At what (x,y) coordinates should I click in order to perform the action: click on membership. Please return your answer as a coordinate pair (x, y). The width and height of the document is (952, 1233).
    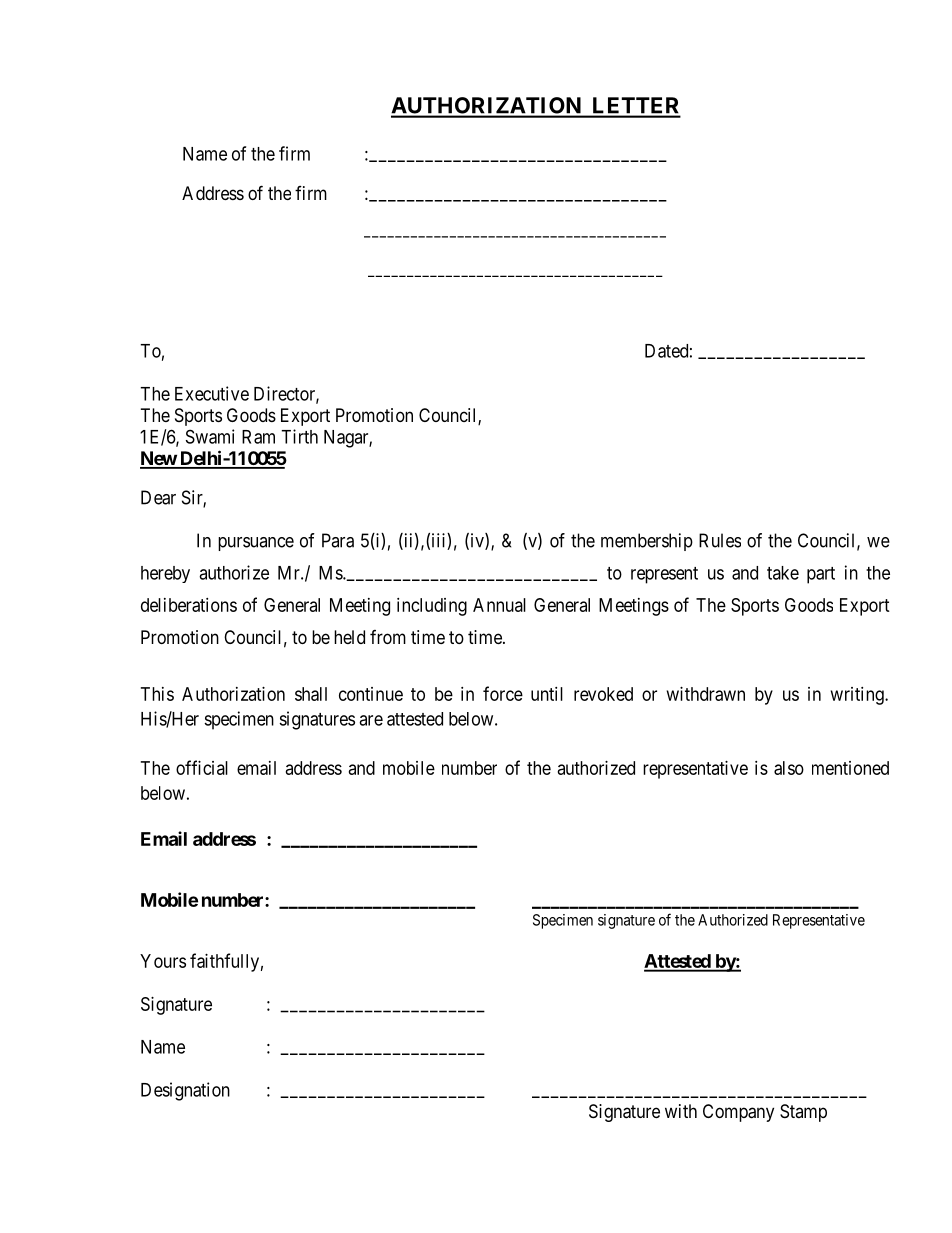
    Looking at the image, I should click on (647, 542).
